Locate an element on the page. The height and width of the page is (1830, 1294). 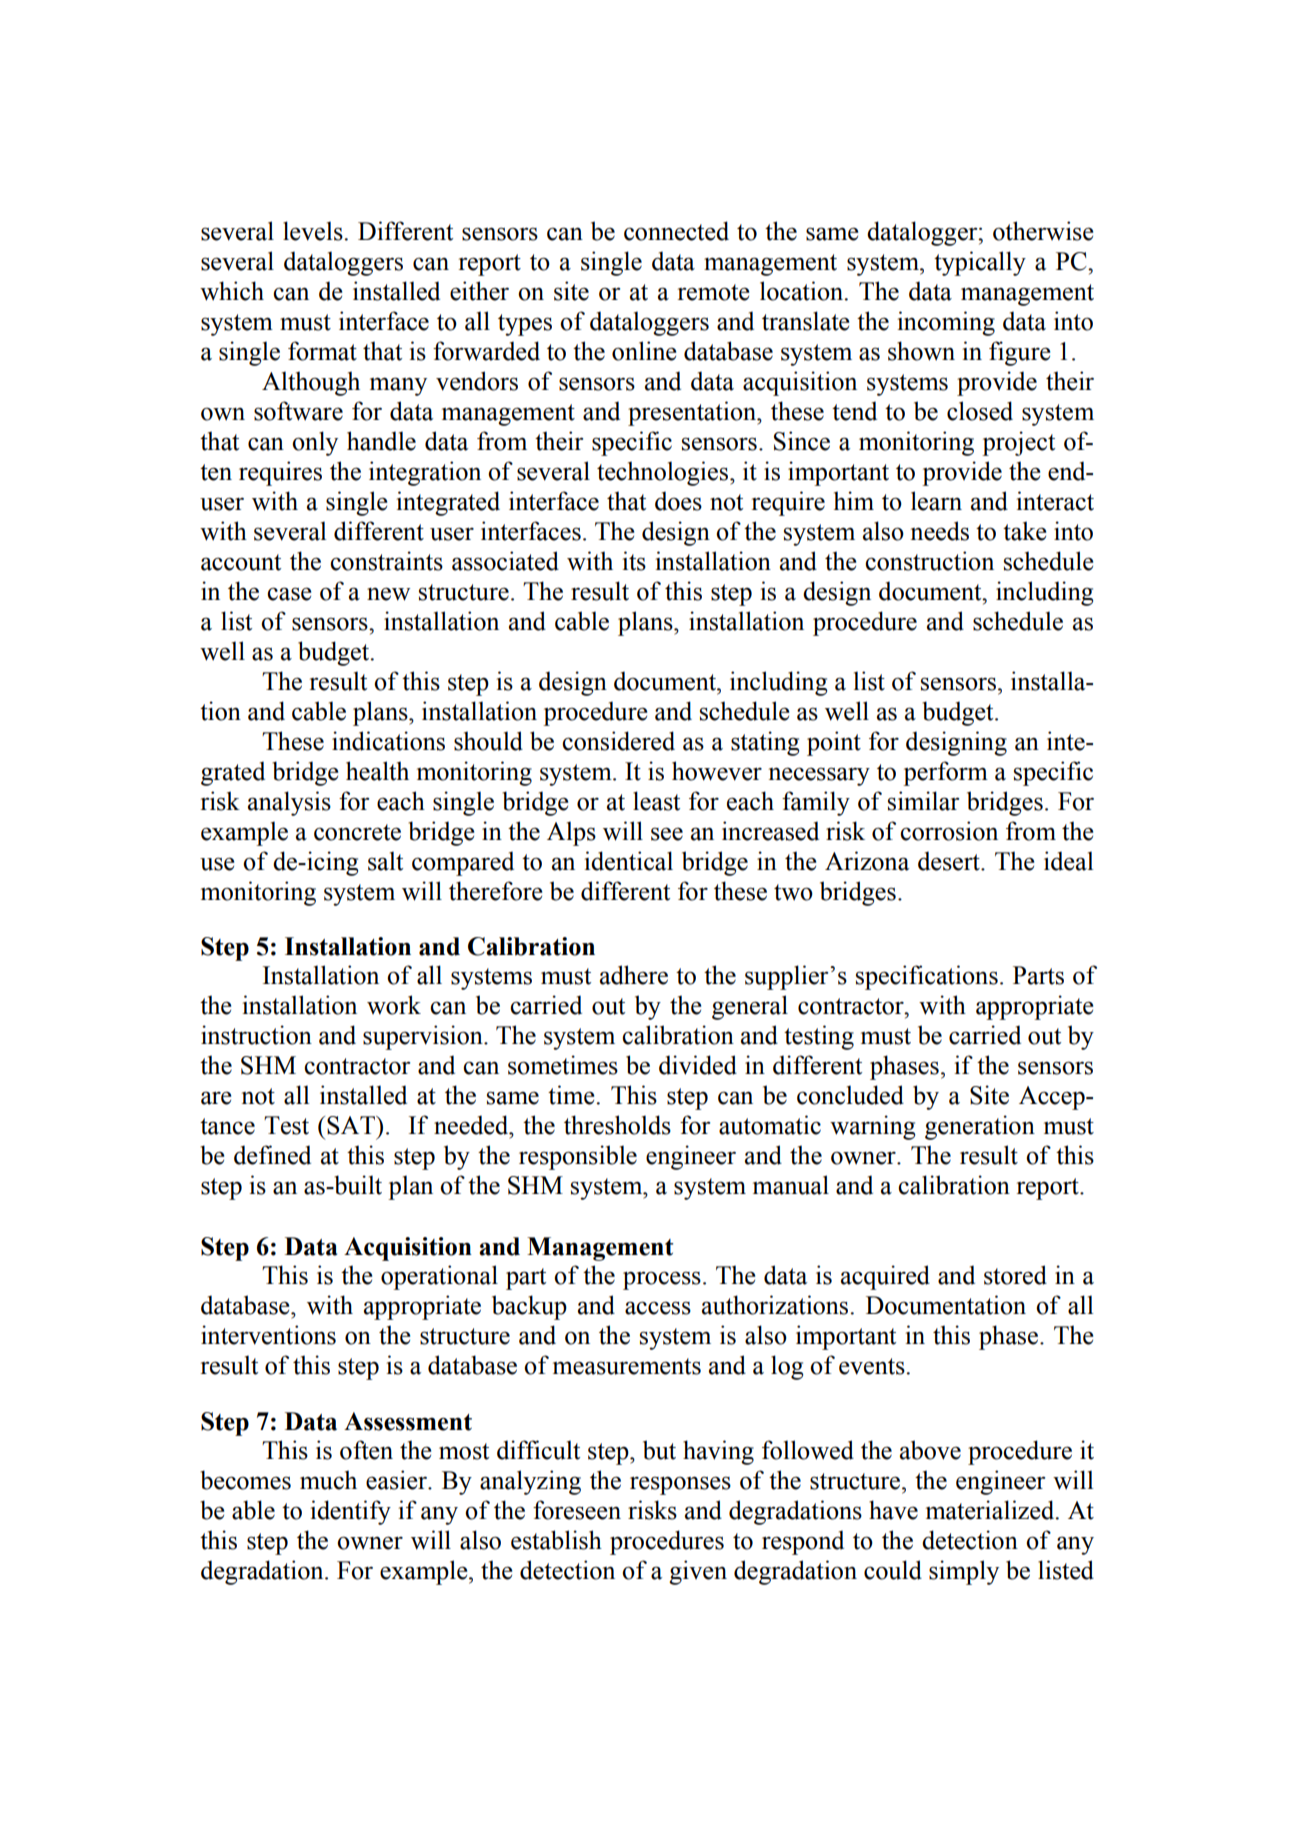
salt is located at coordinates (385, 861).
